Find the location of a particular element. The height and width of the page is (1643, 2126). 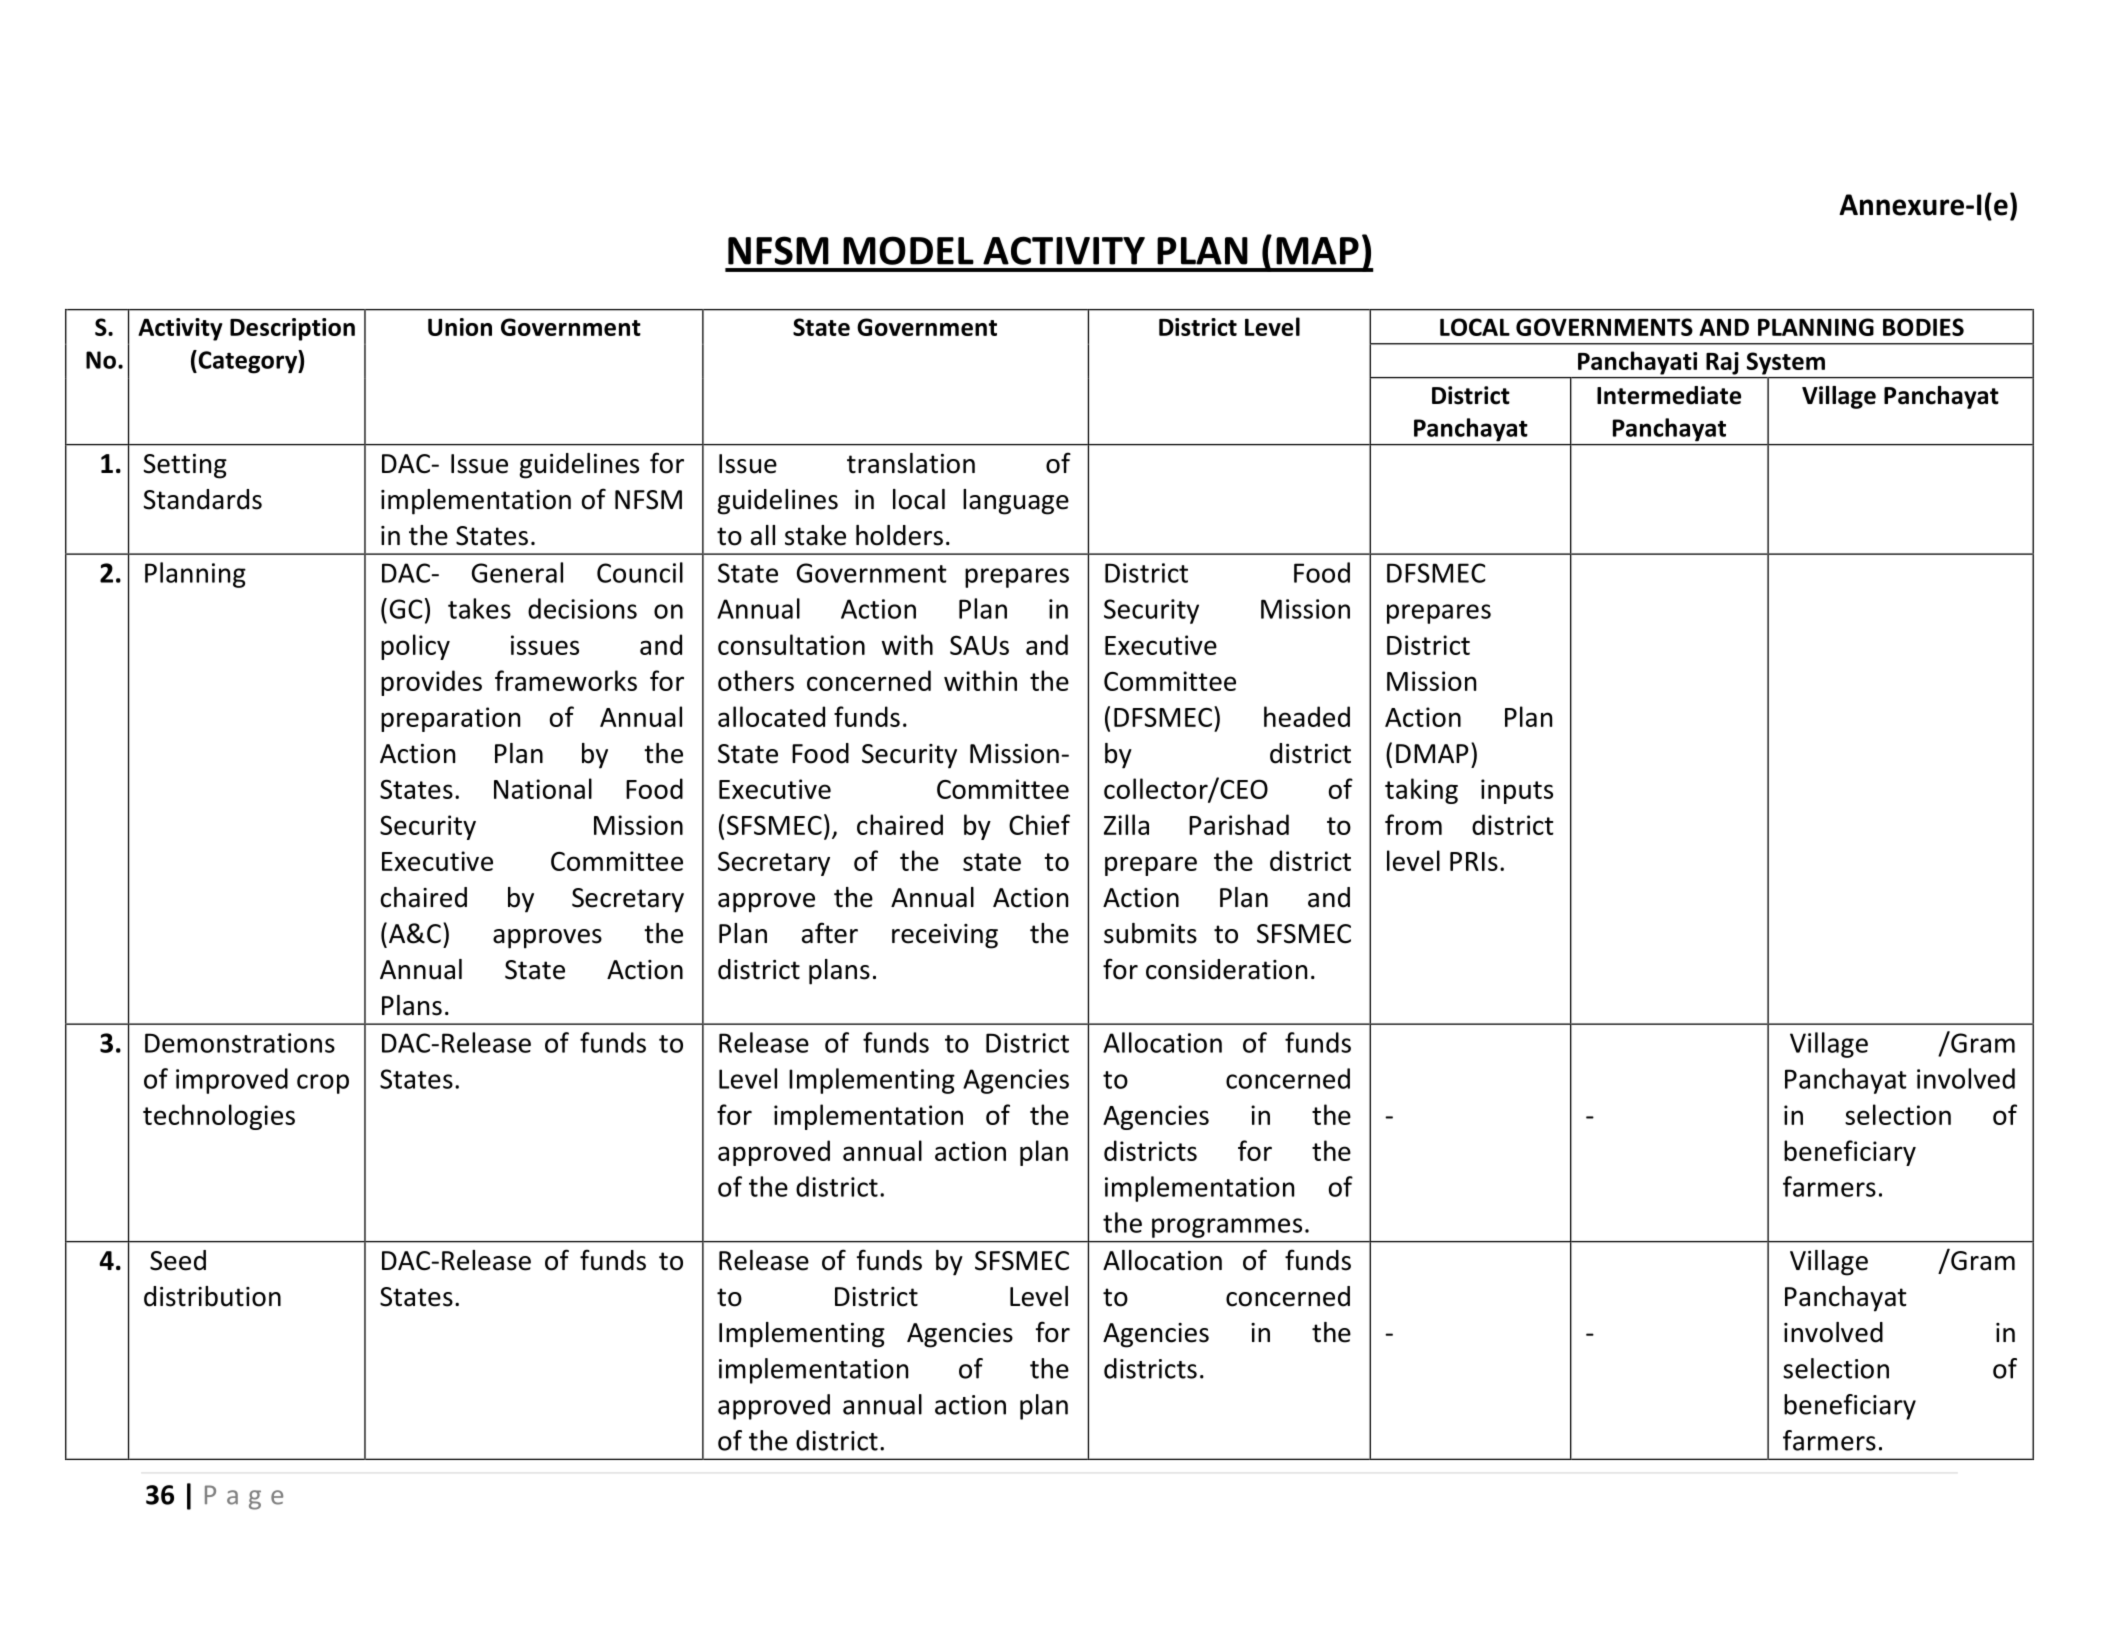

submits is located at coordinates (1150, 933).
